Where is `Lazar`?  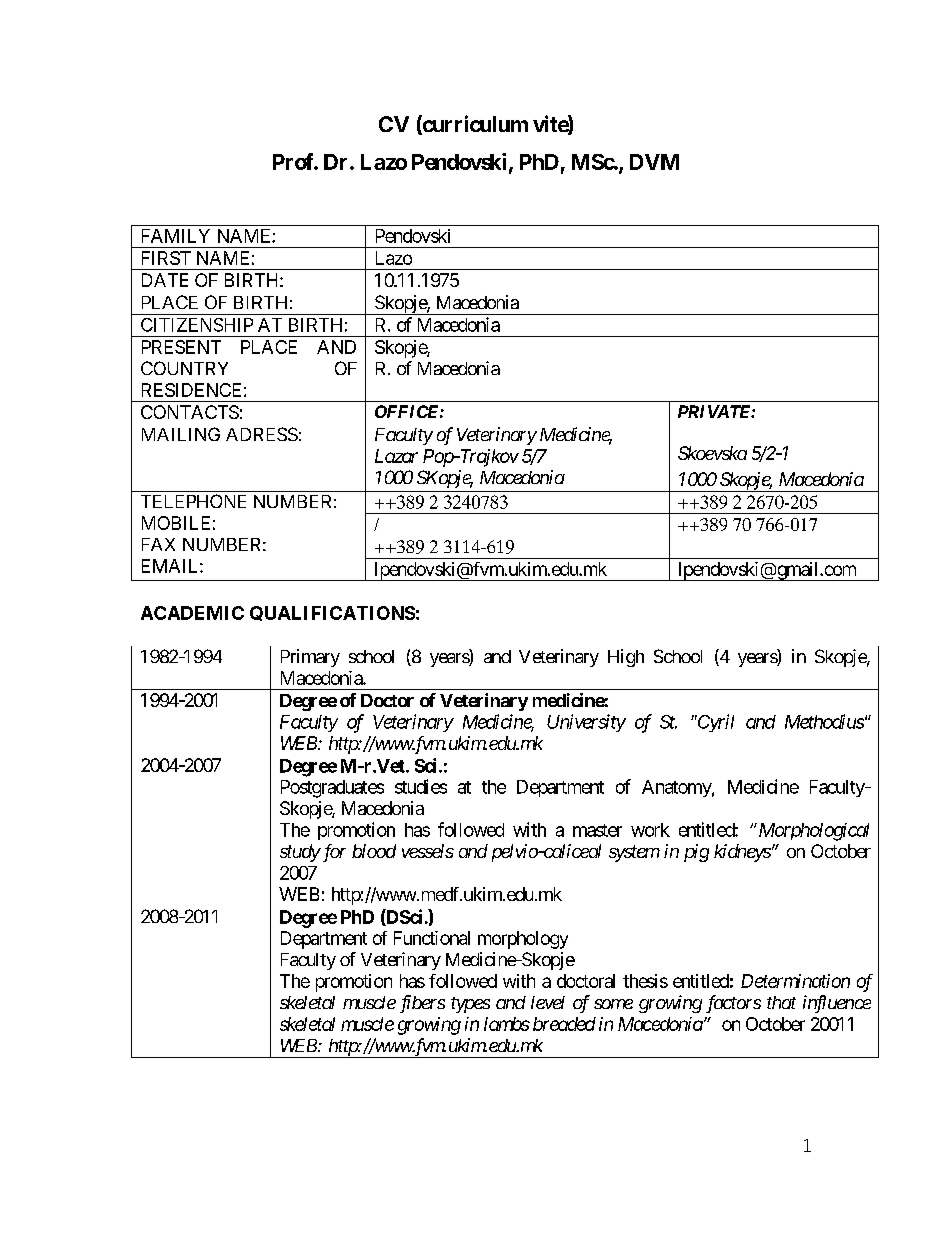
Lazar is located at coordinates (396, 456).
